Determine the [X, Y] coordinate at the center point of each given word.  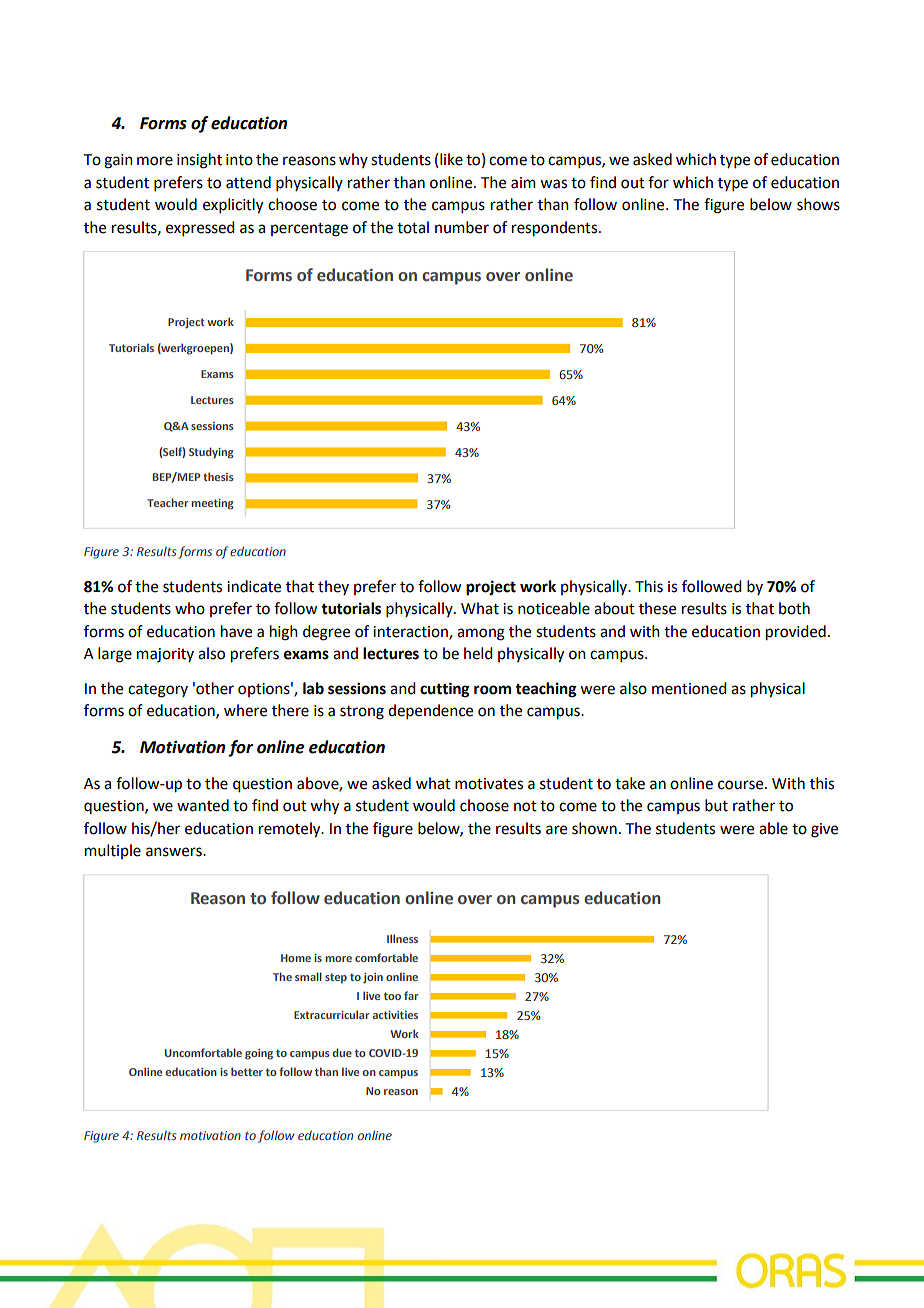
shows [818, 204]
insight [199, 161]
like [451, 159]
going [259, 1054]
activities [395, 1015]
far [411, 995]
